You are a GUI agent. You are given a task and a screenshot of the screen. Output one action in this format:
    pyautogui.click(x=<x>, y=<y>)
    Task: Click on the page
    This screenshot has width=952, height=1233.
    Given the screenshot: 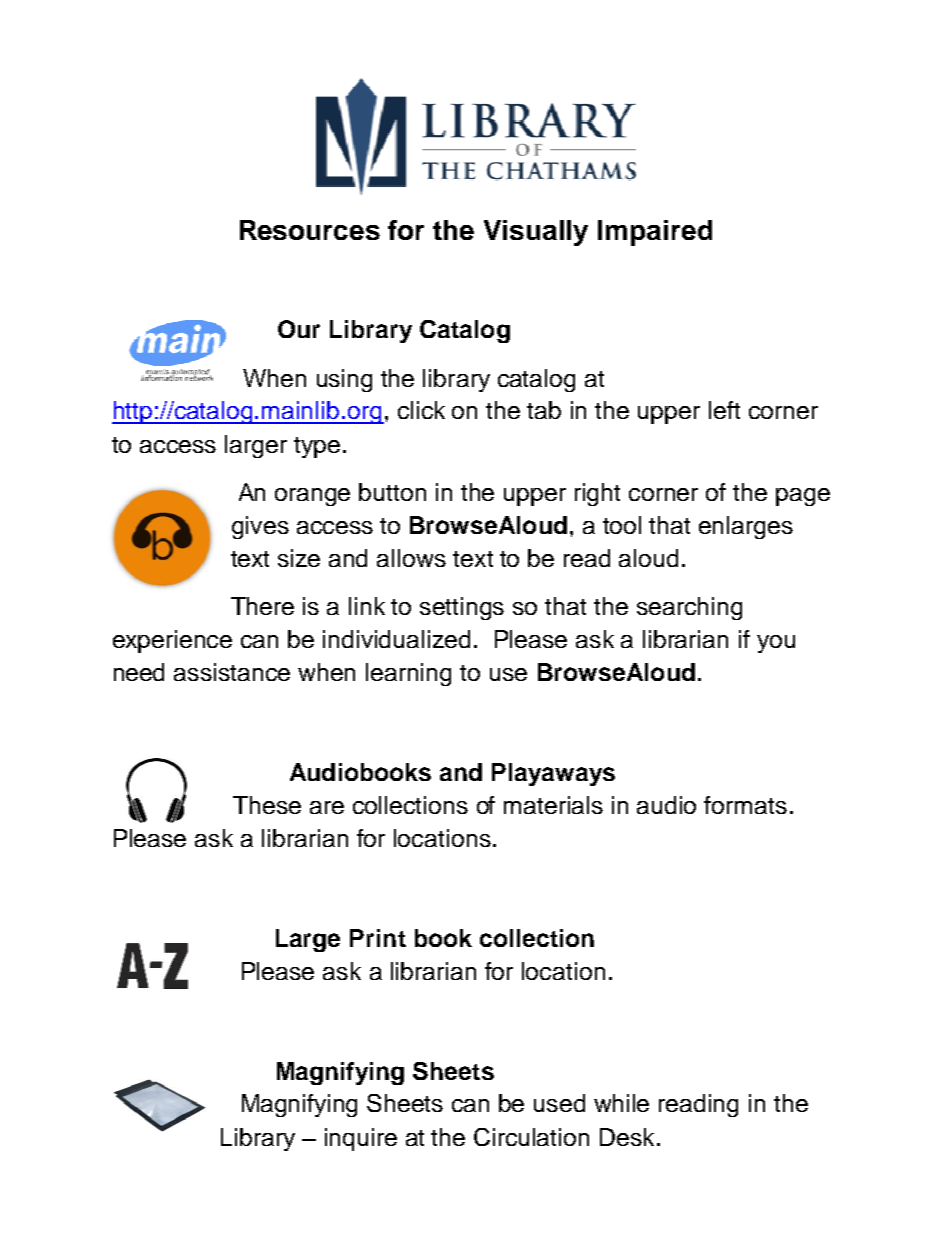 What is the action you would take?
    pyautogui.click(x=803, y=497)
